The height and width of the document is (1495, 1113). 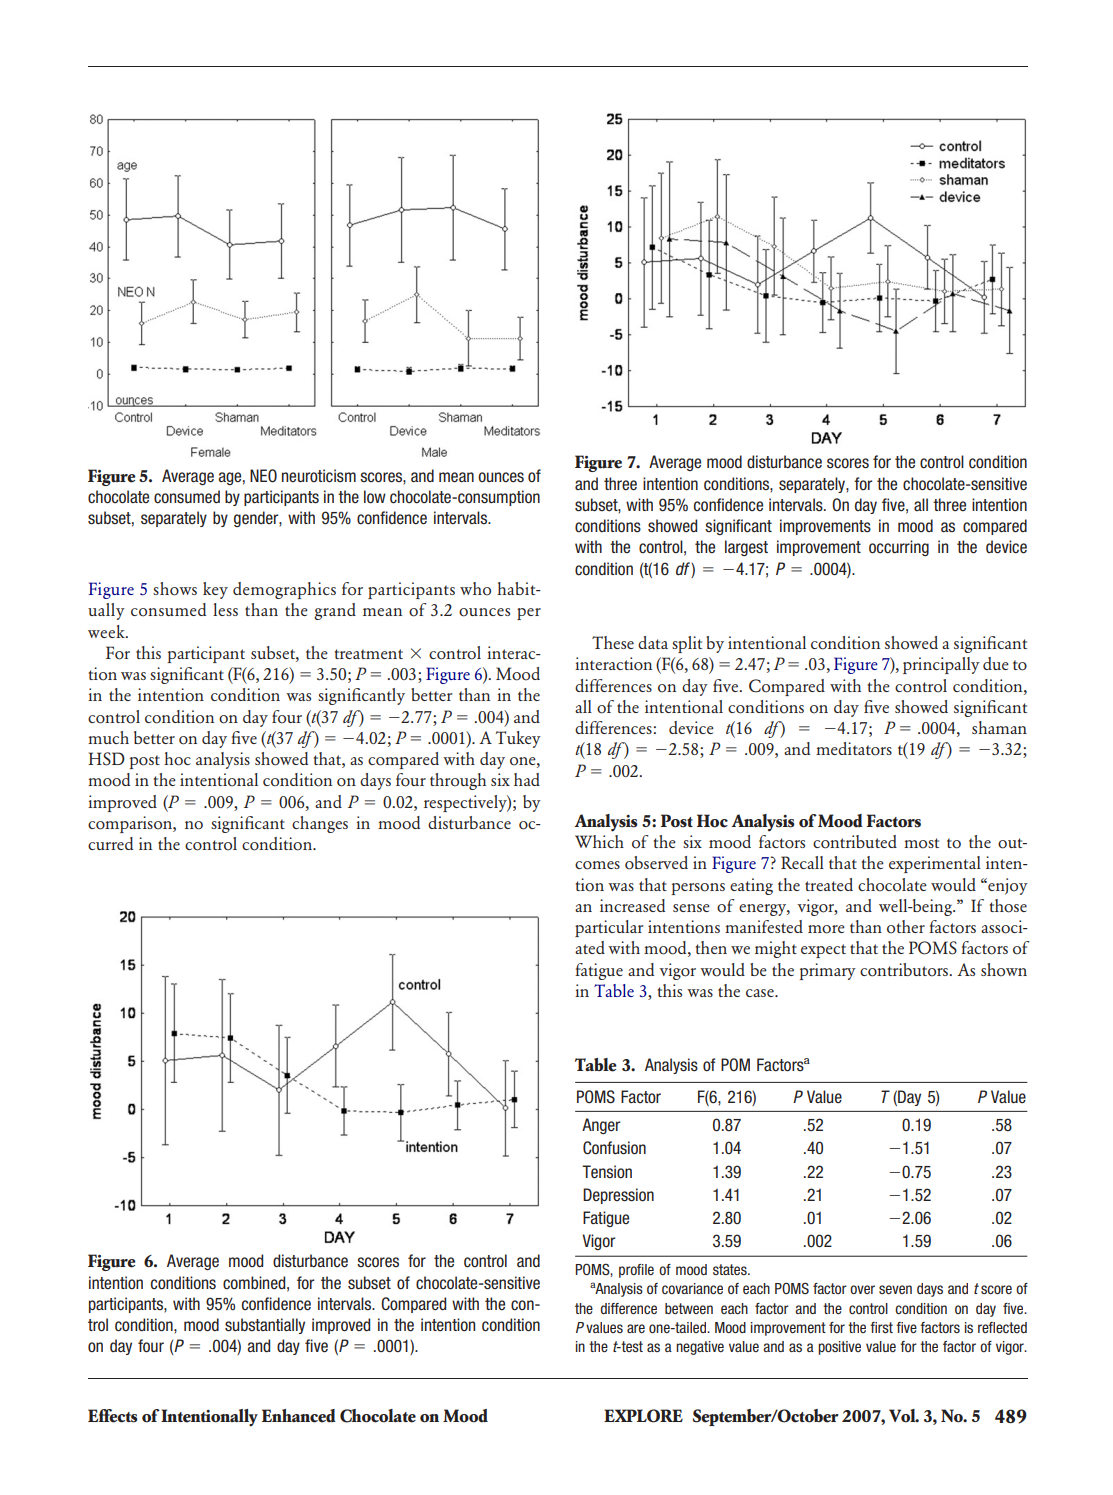 What do you see at coordinates (265, 1326) in the document?
I see `substantially` at bounding box center [265, 1326].
